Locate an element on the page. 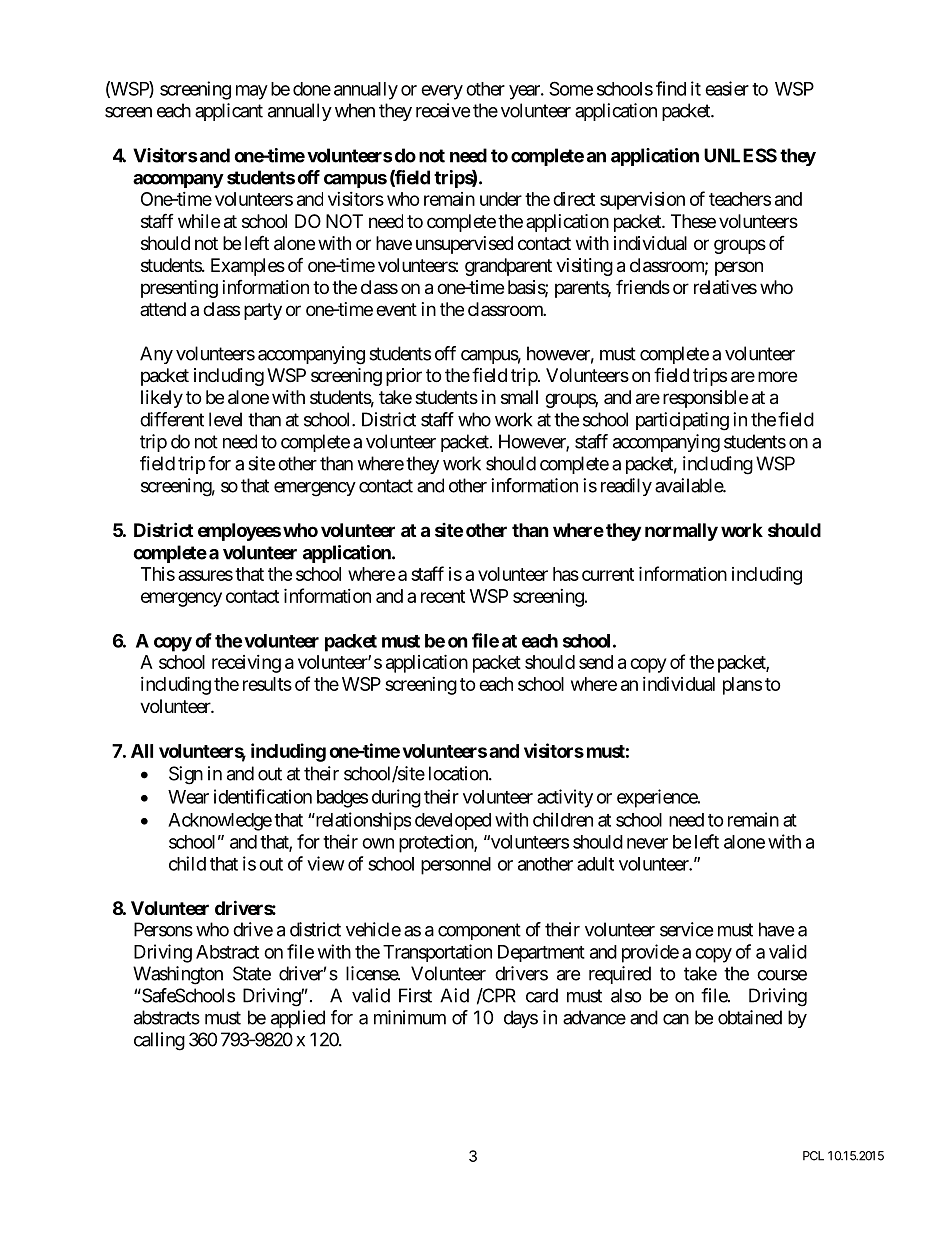  minimum is located at coordinates (410, 1017).
